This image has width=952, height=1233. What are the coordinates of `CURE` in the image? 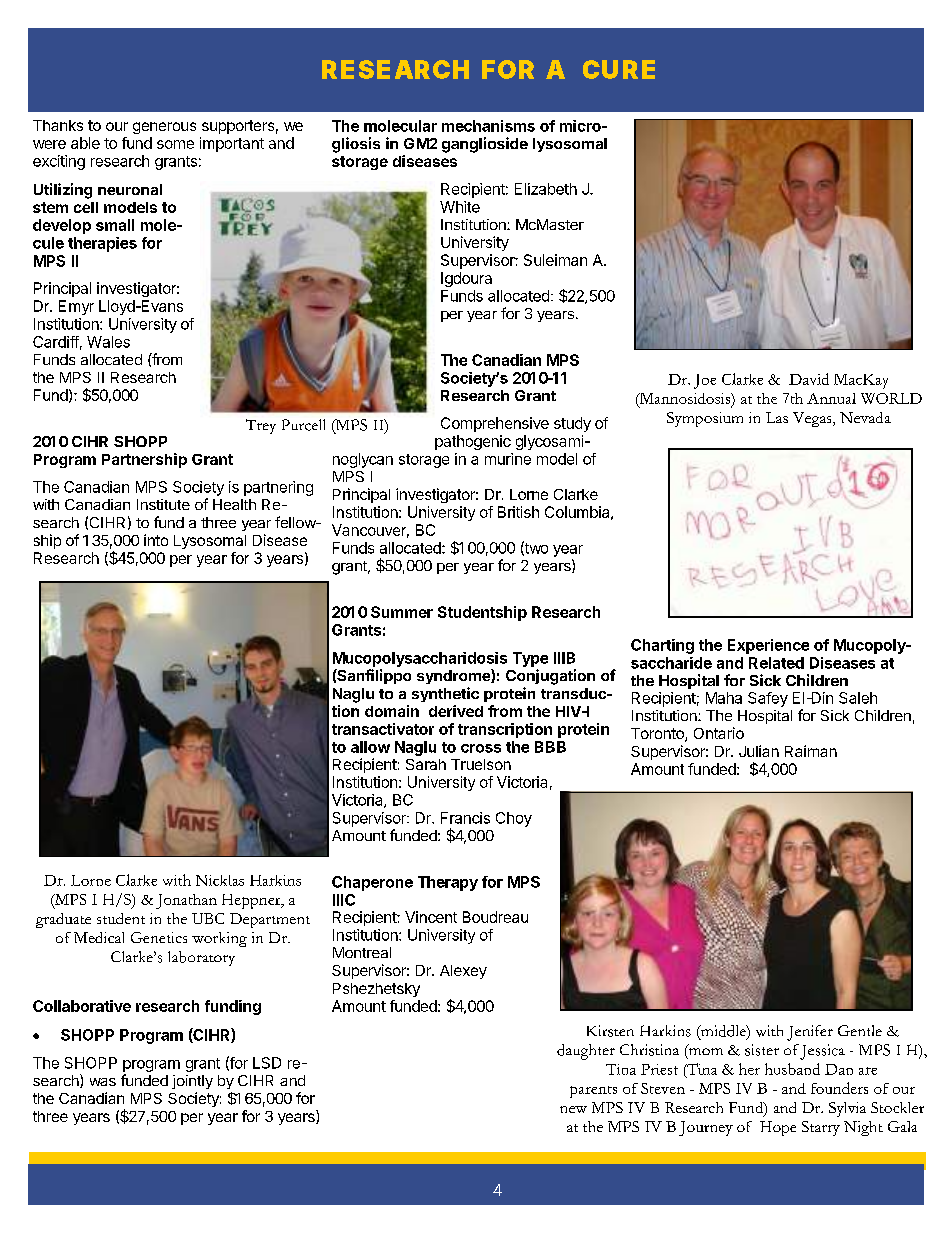 It's located at (619, 69).
